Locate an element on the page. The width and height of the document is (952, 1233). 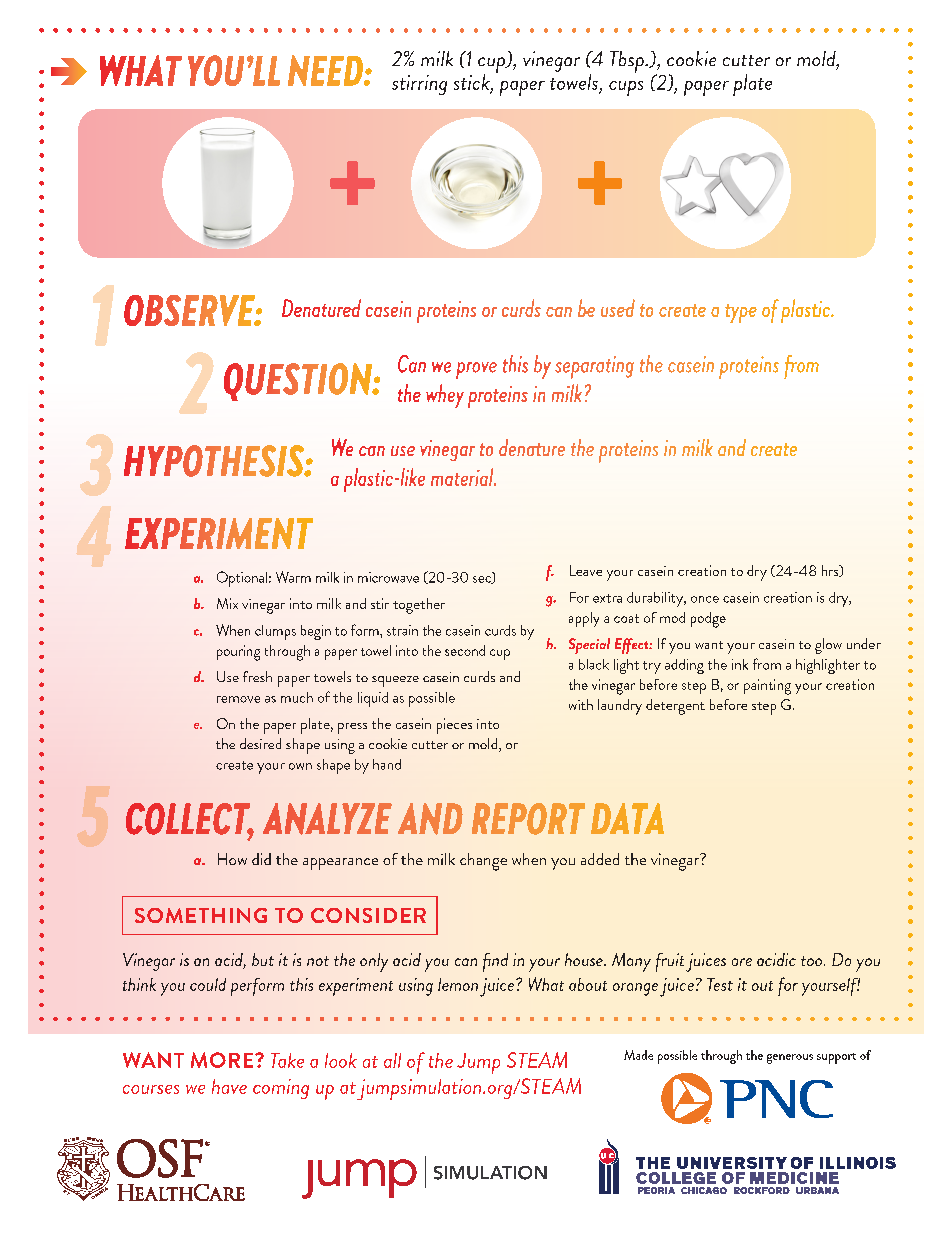
Mix is located at coordinates (227, 603).
